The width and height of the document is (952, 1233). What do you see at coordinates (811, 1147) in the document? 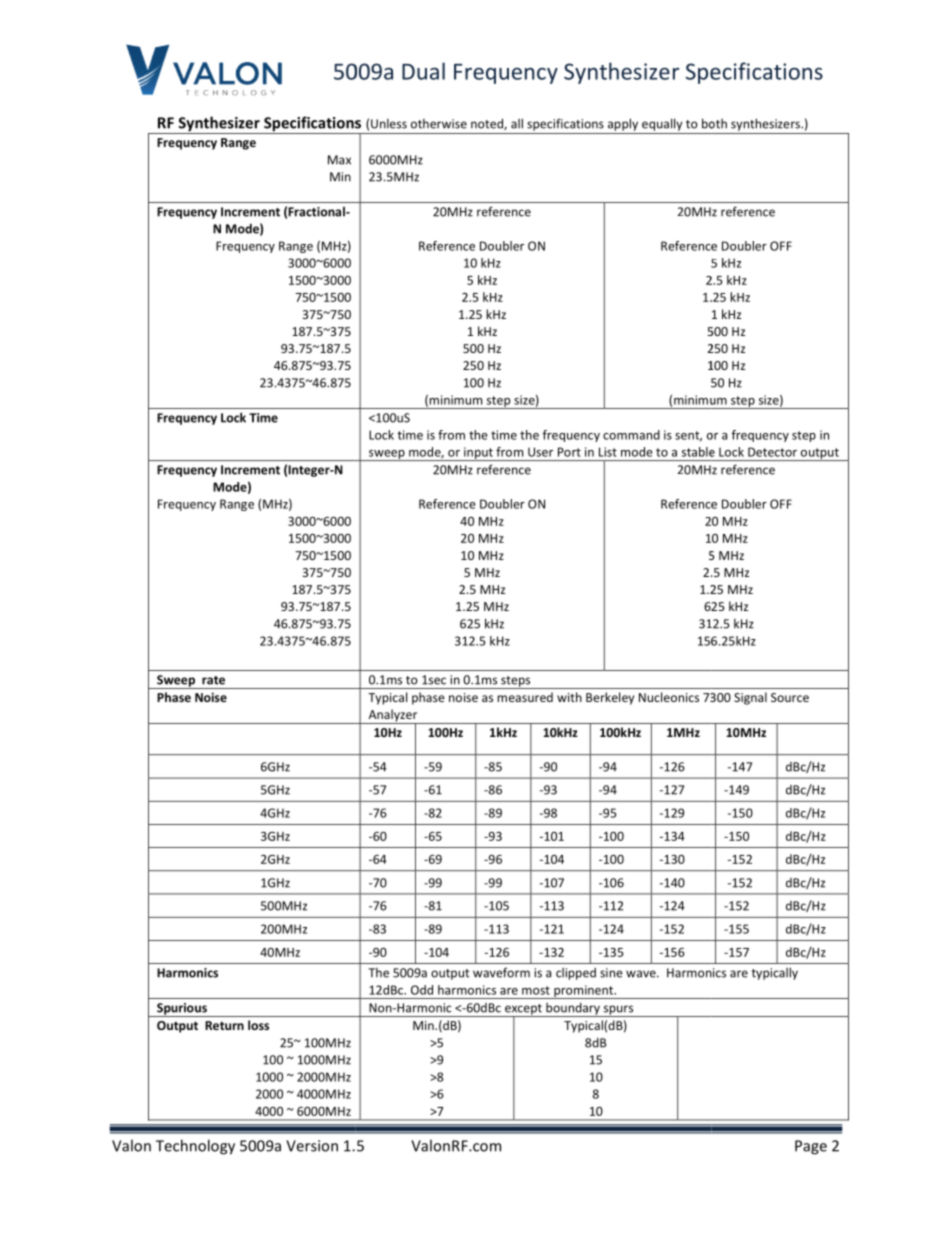
I see `Page` at bounding box center [811, 1147].
